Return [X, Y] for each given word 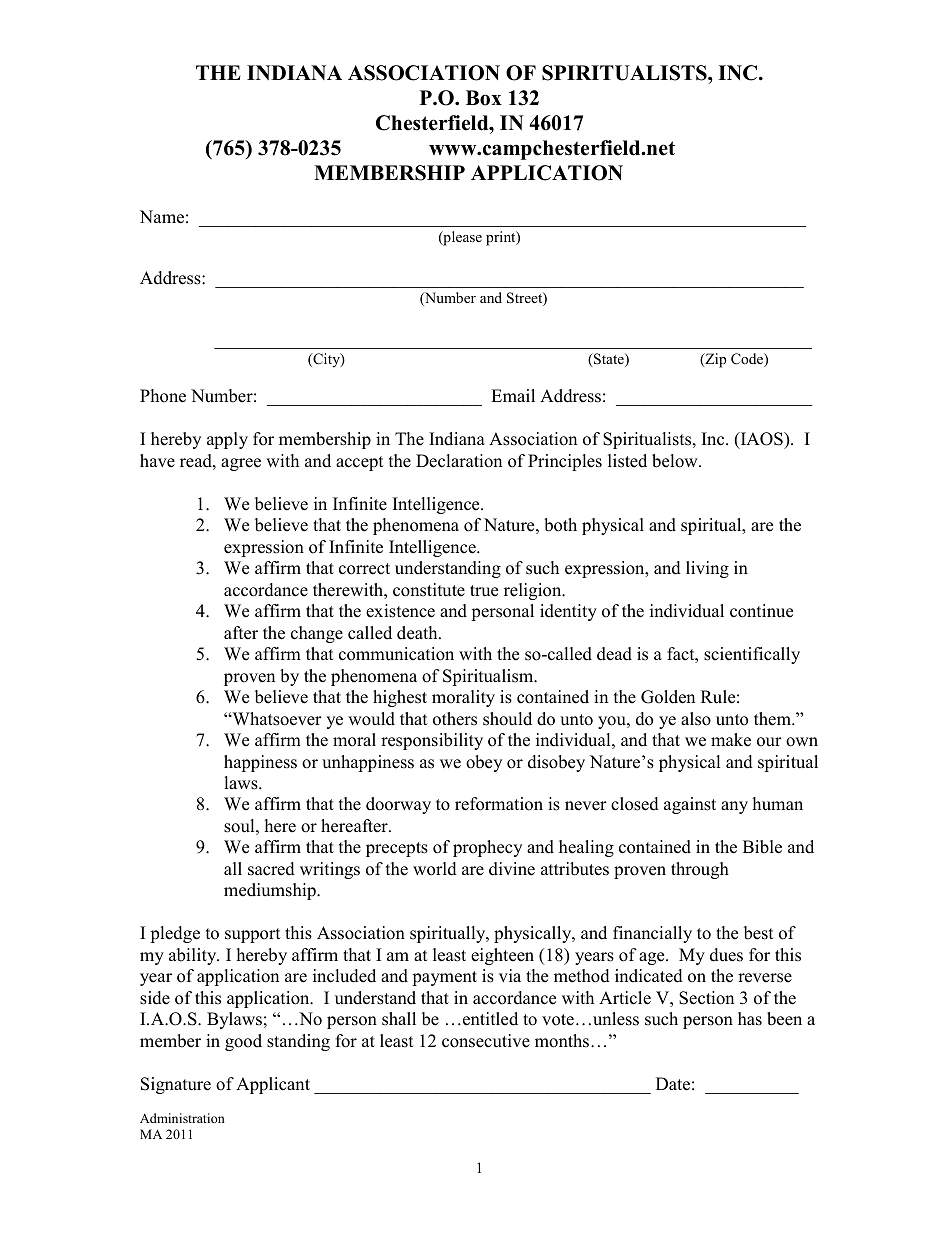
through [700, 870]
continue [761, 611]
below [676, 461]
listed [627, 461]
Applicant [273, 1085]
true [484, 591]
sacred [271, 869]
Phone [163, 396]
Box [484, 98]
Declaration [459, 461]
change [317, 634]
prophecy [487, 848]
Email [513, 395]
